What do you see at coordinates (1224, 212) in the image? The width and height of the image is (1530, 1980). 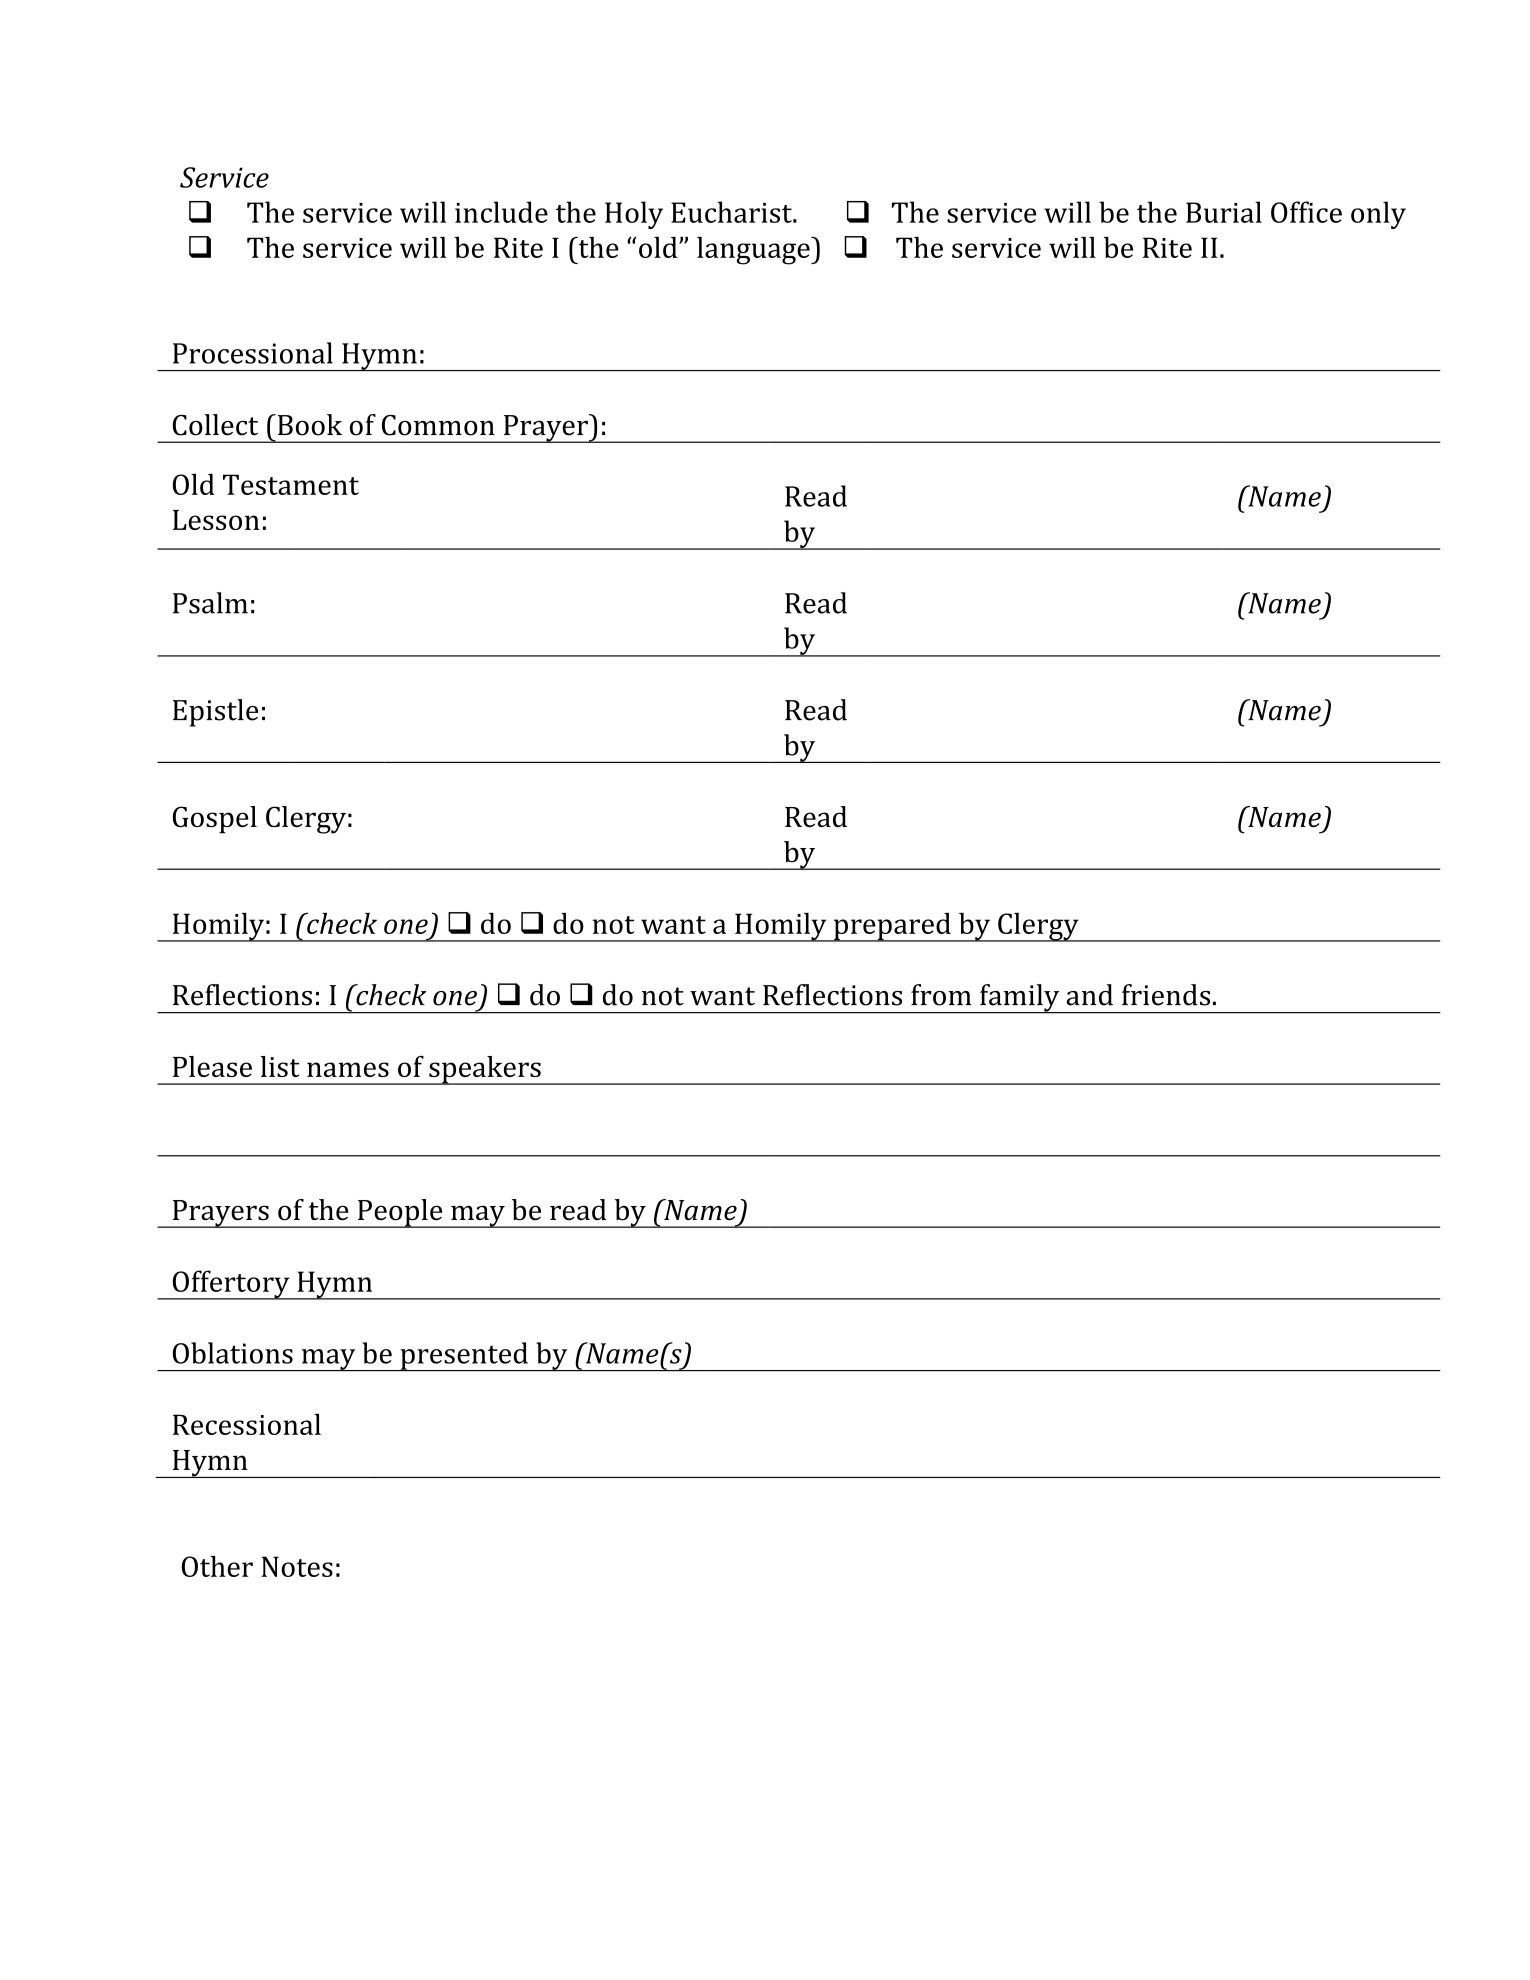 I see `Burial` at bounding box center [1224, 212].
